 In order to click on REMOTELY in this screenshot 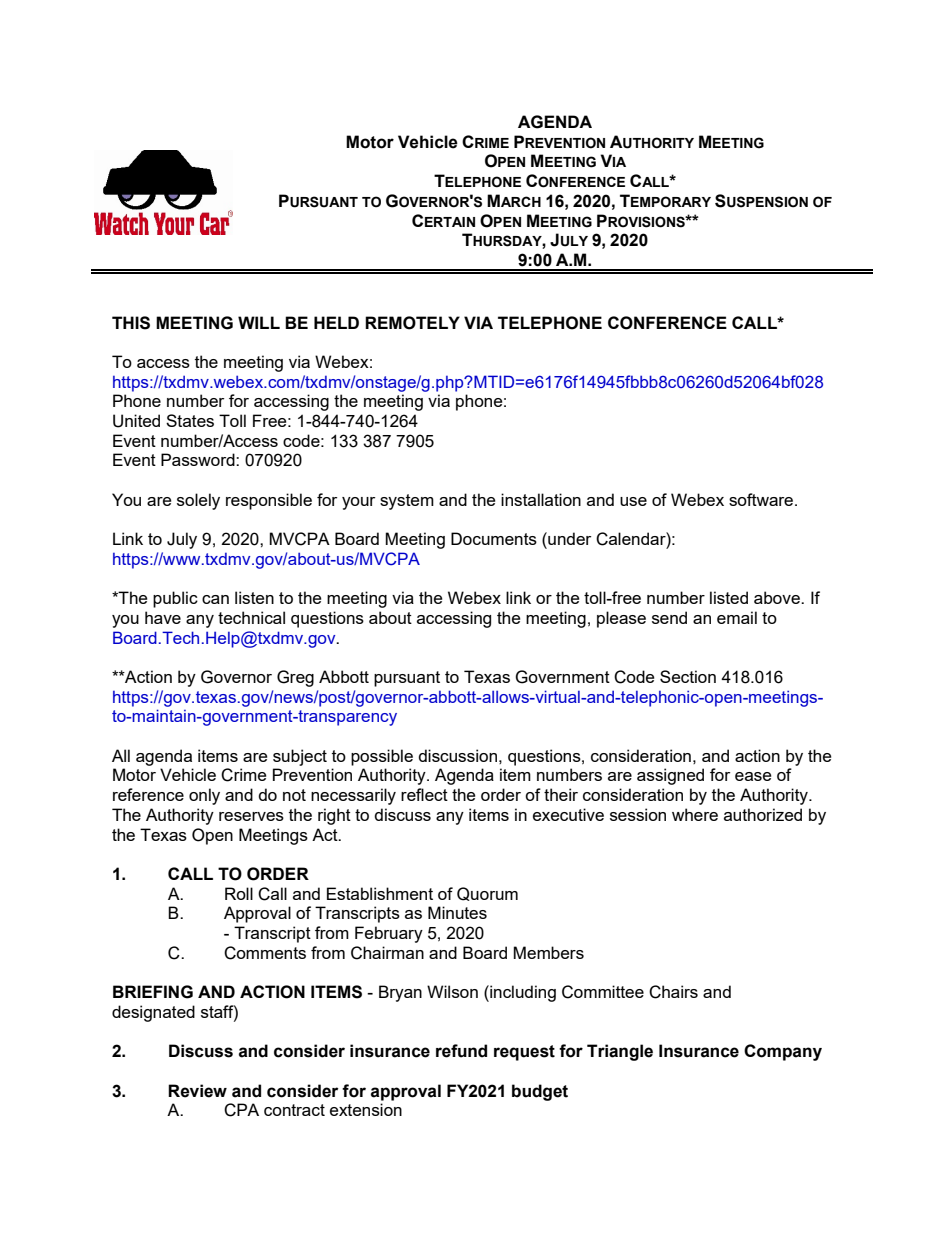, I will do `click(412, 323)`.
